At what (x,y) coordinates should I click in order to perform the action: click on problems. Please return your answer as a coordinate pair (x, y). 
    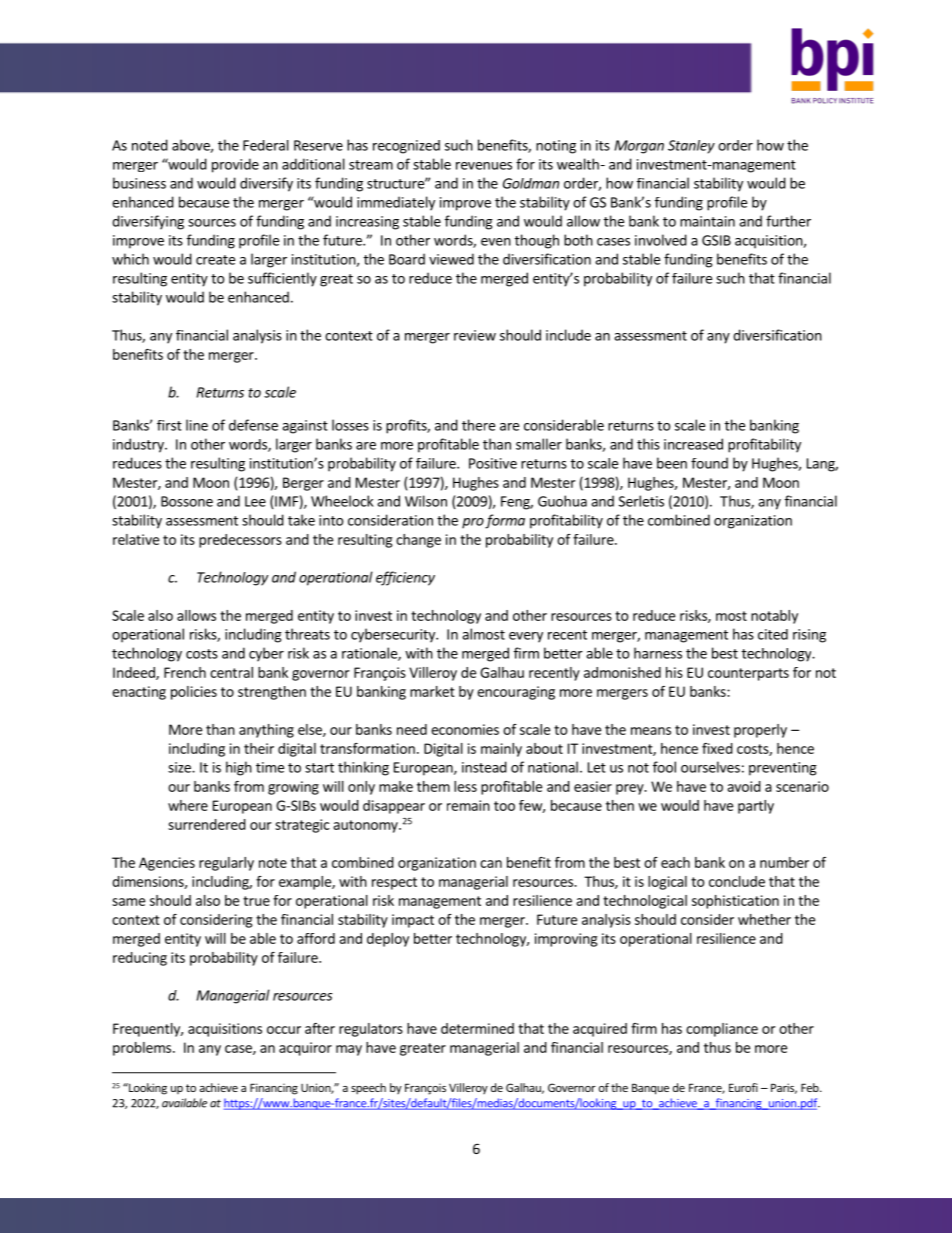
    Looking at the image, I should click on (142, 1049).
